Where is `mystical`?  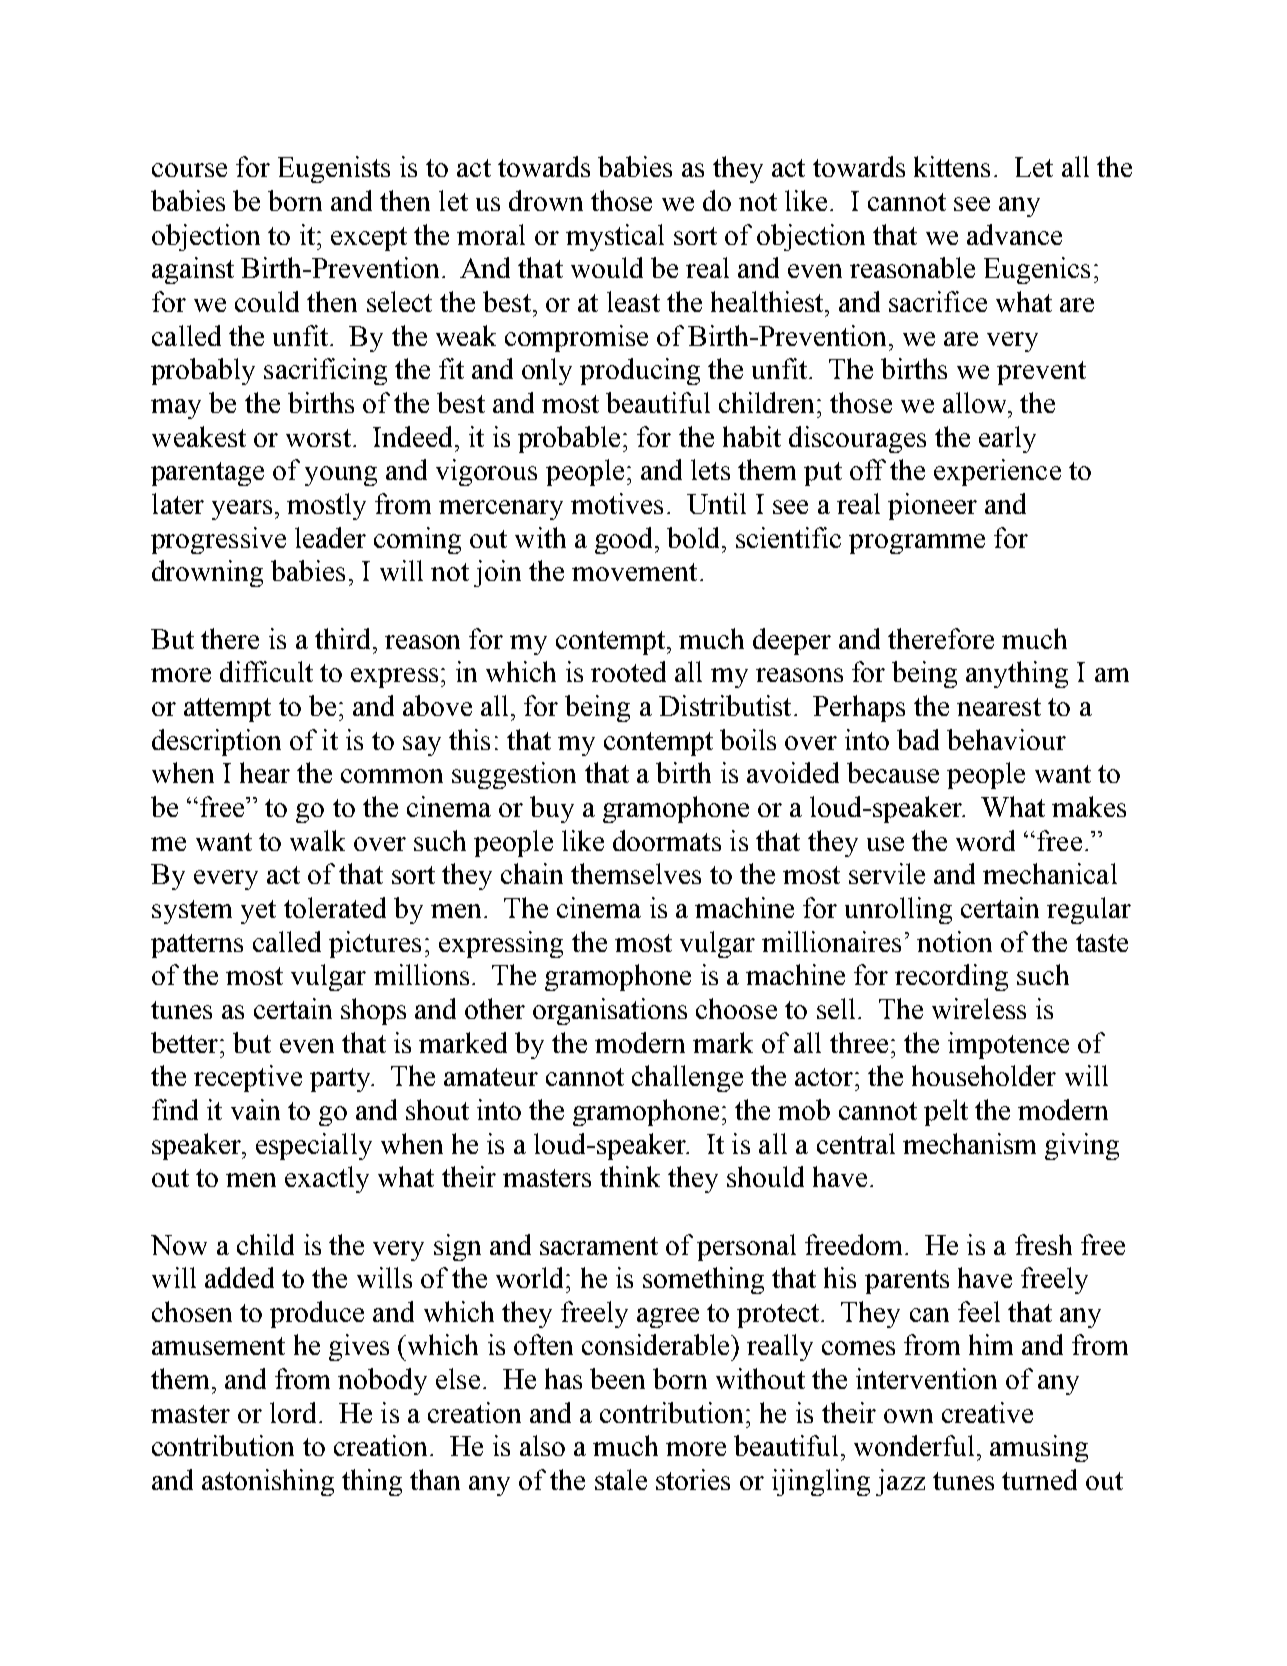 mystical is located at coordinates (615, 237).
